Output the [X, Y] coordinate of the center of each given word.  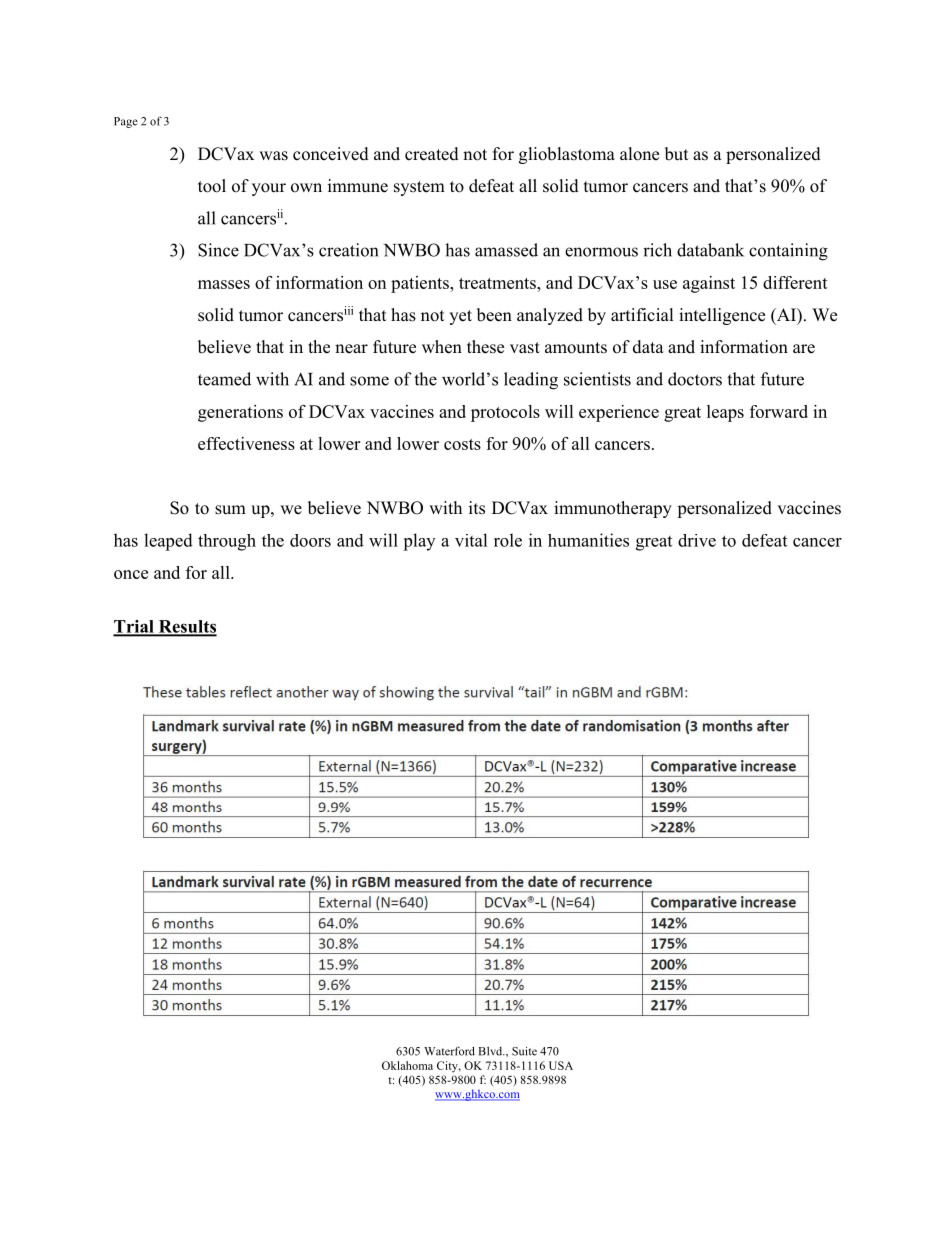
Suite [524, 1051]
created [432, 154]
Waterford [449, 1051]
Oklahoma [407, 1065]
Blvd [491, 1051]
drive [697, 540]
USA [561, 1065]
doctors [695, 379]
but [676, 154]
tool [212, 186]
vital [471, 540]
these [485, 347]
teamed [224, 379]
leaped [168, 542]
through [227, 542]
